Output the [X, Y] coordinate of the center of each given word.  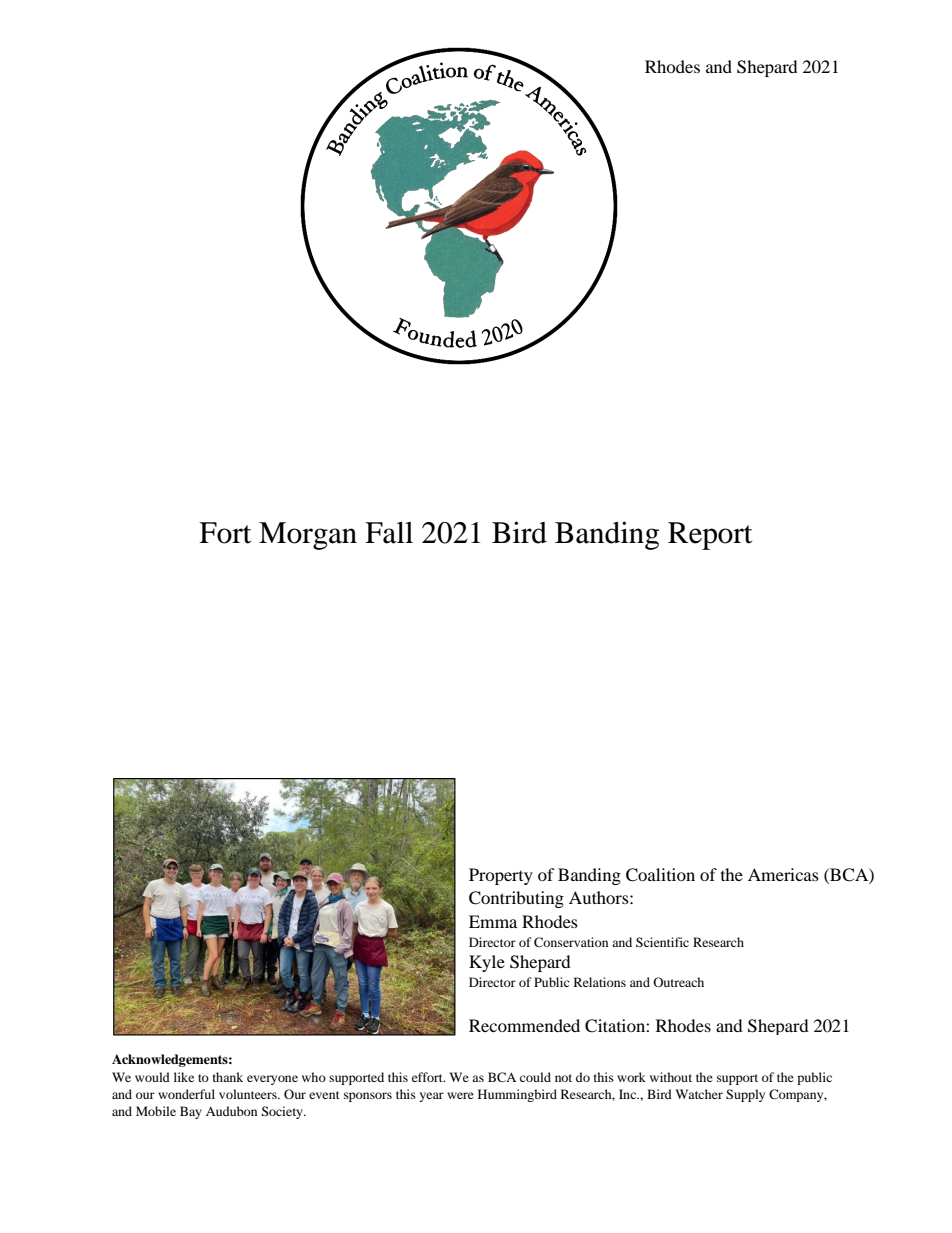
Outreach [678, 982]
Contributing [516, 899]
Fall [389, 533]
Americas [783, 874]
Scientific [662, 942]
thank [228, 1077]
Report [710, 536]
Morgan [308, 536]
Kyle [487, 963]
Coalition [660, 875]
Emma [493, 921]
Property [501, 876]
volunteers [249, 1094]
